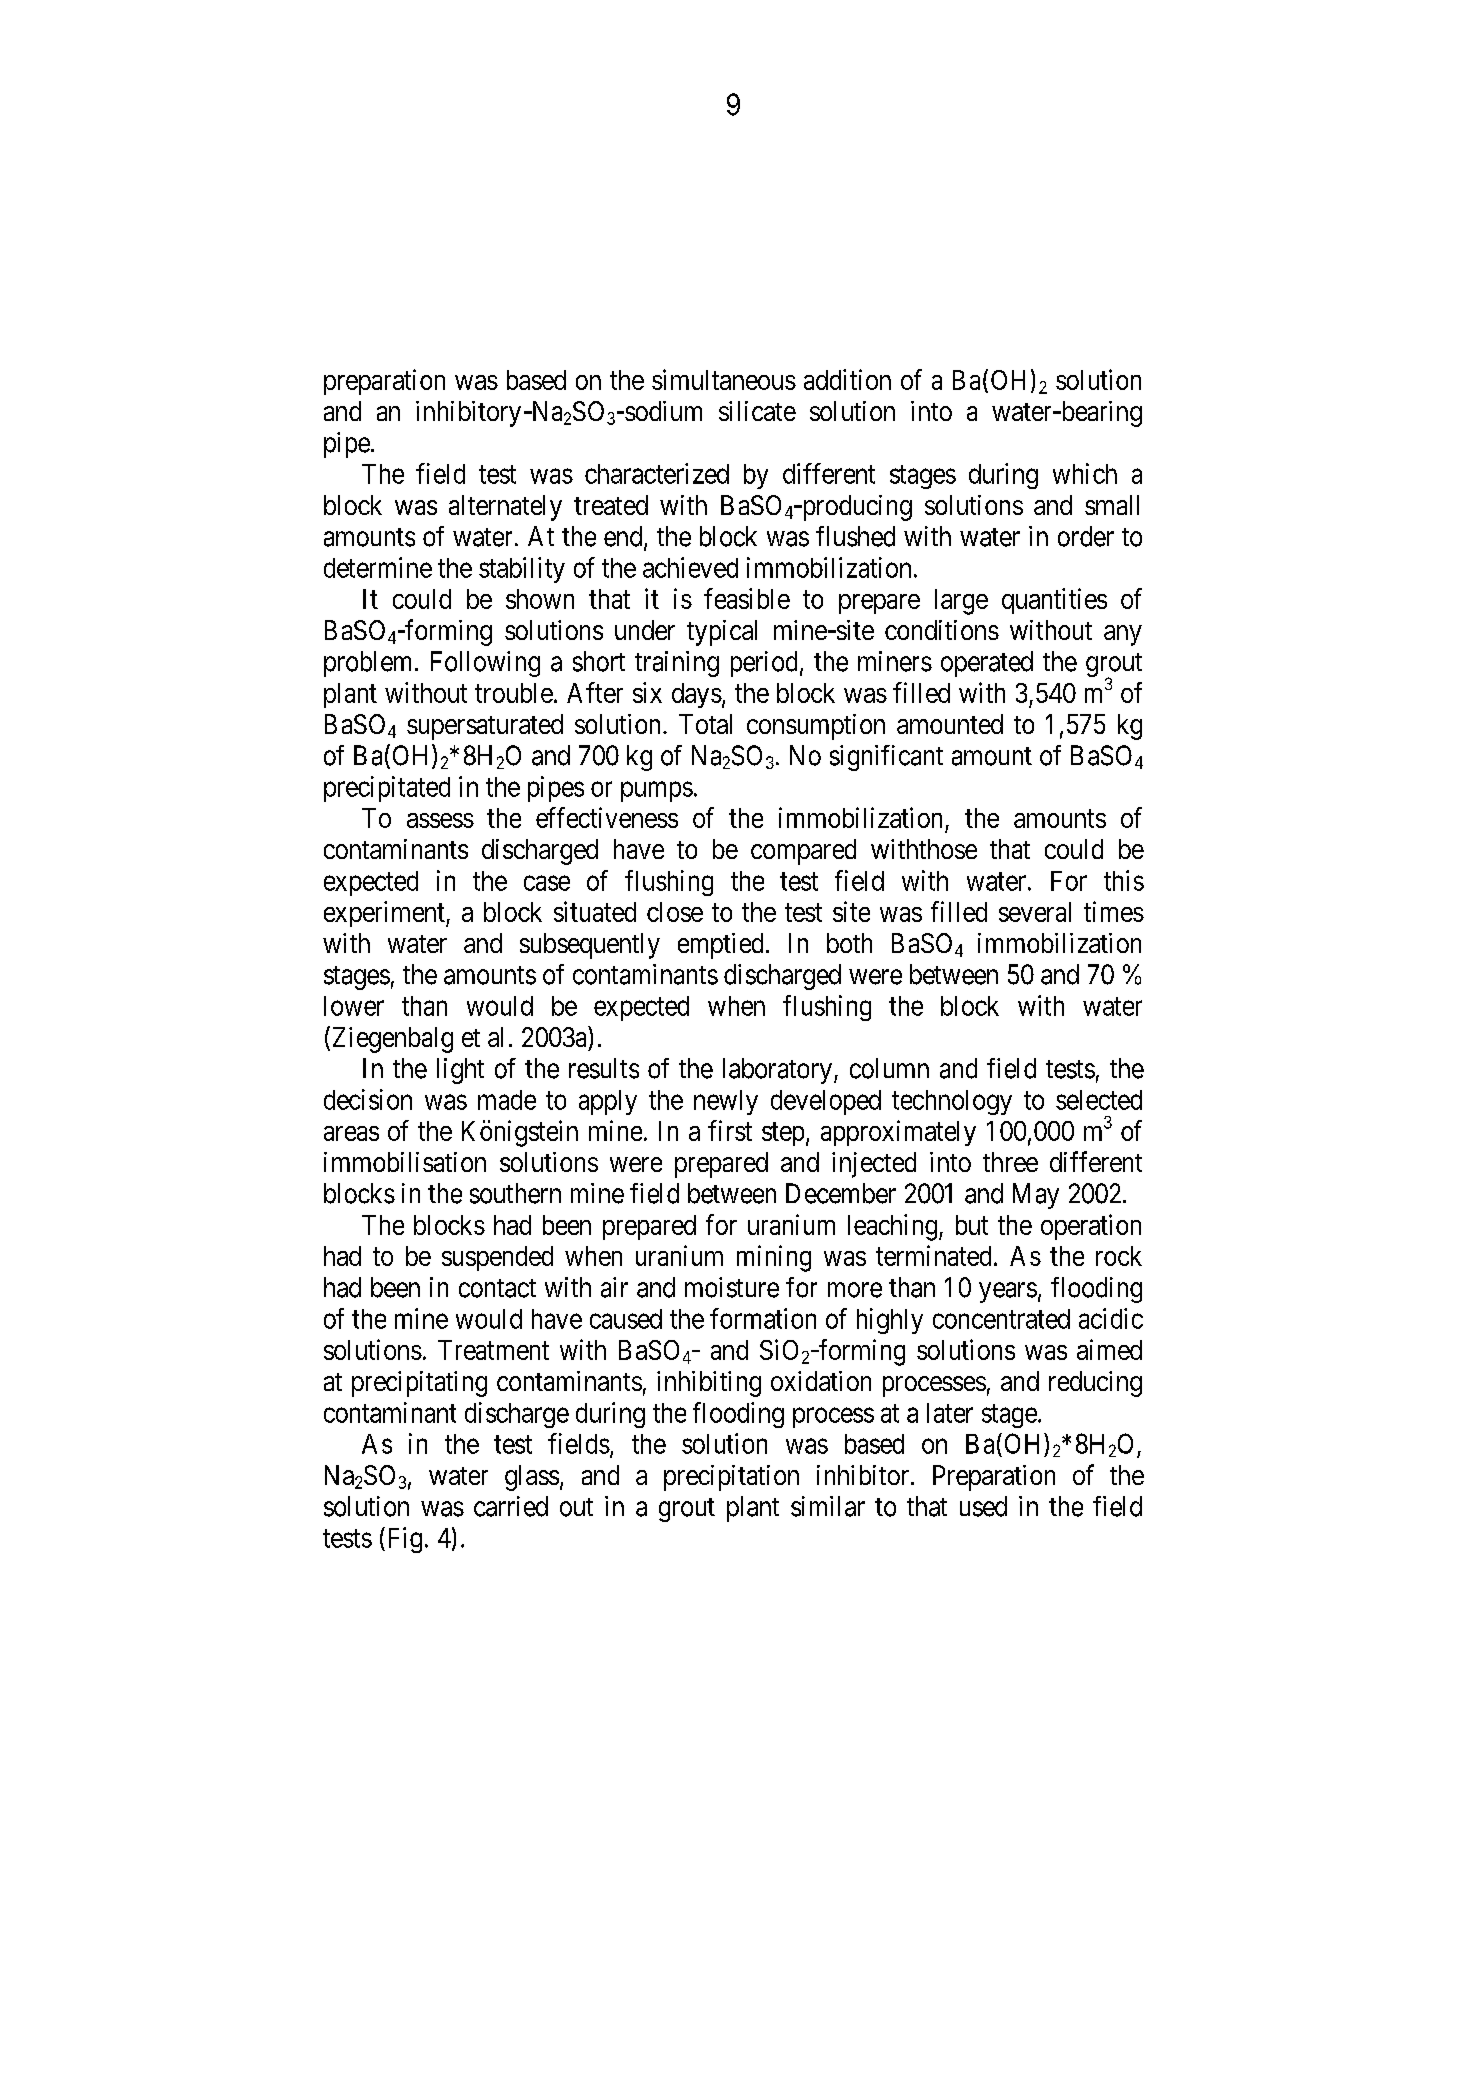 Image resolution: width=1472 pixels, height=2083 pixels. Describe the element at coordinates (1085, 473) in the image. I see `which` at that location.
